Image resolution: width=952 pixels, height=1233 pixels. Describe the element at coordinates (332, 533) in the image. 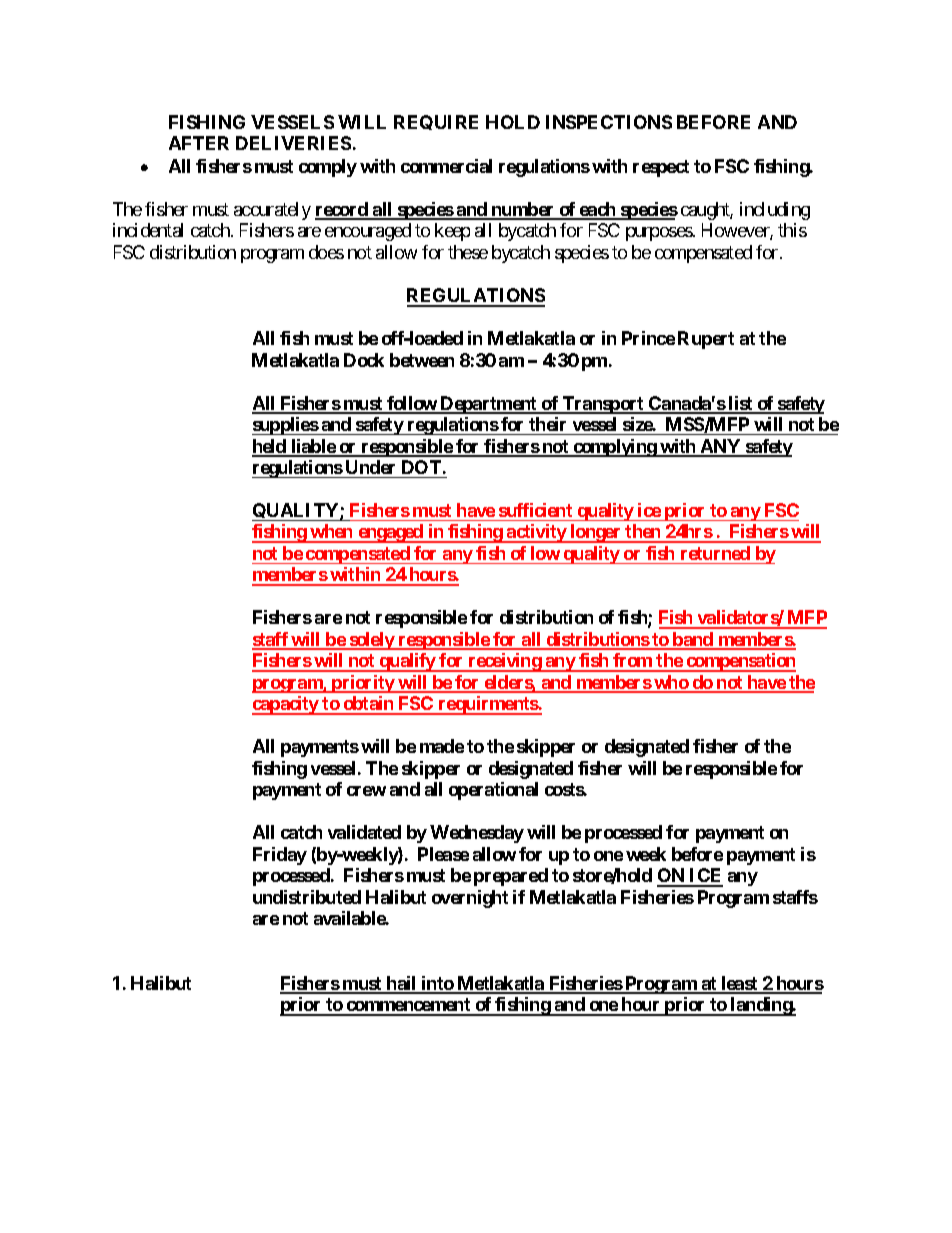

I see `when` at that location.
